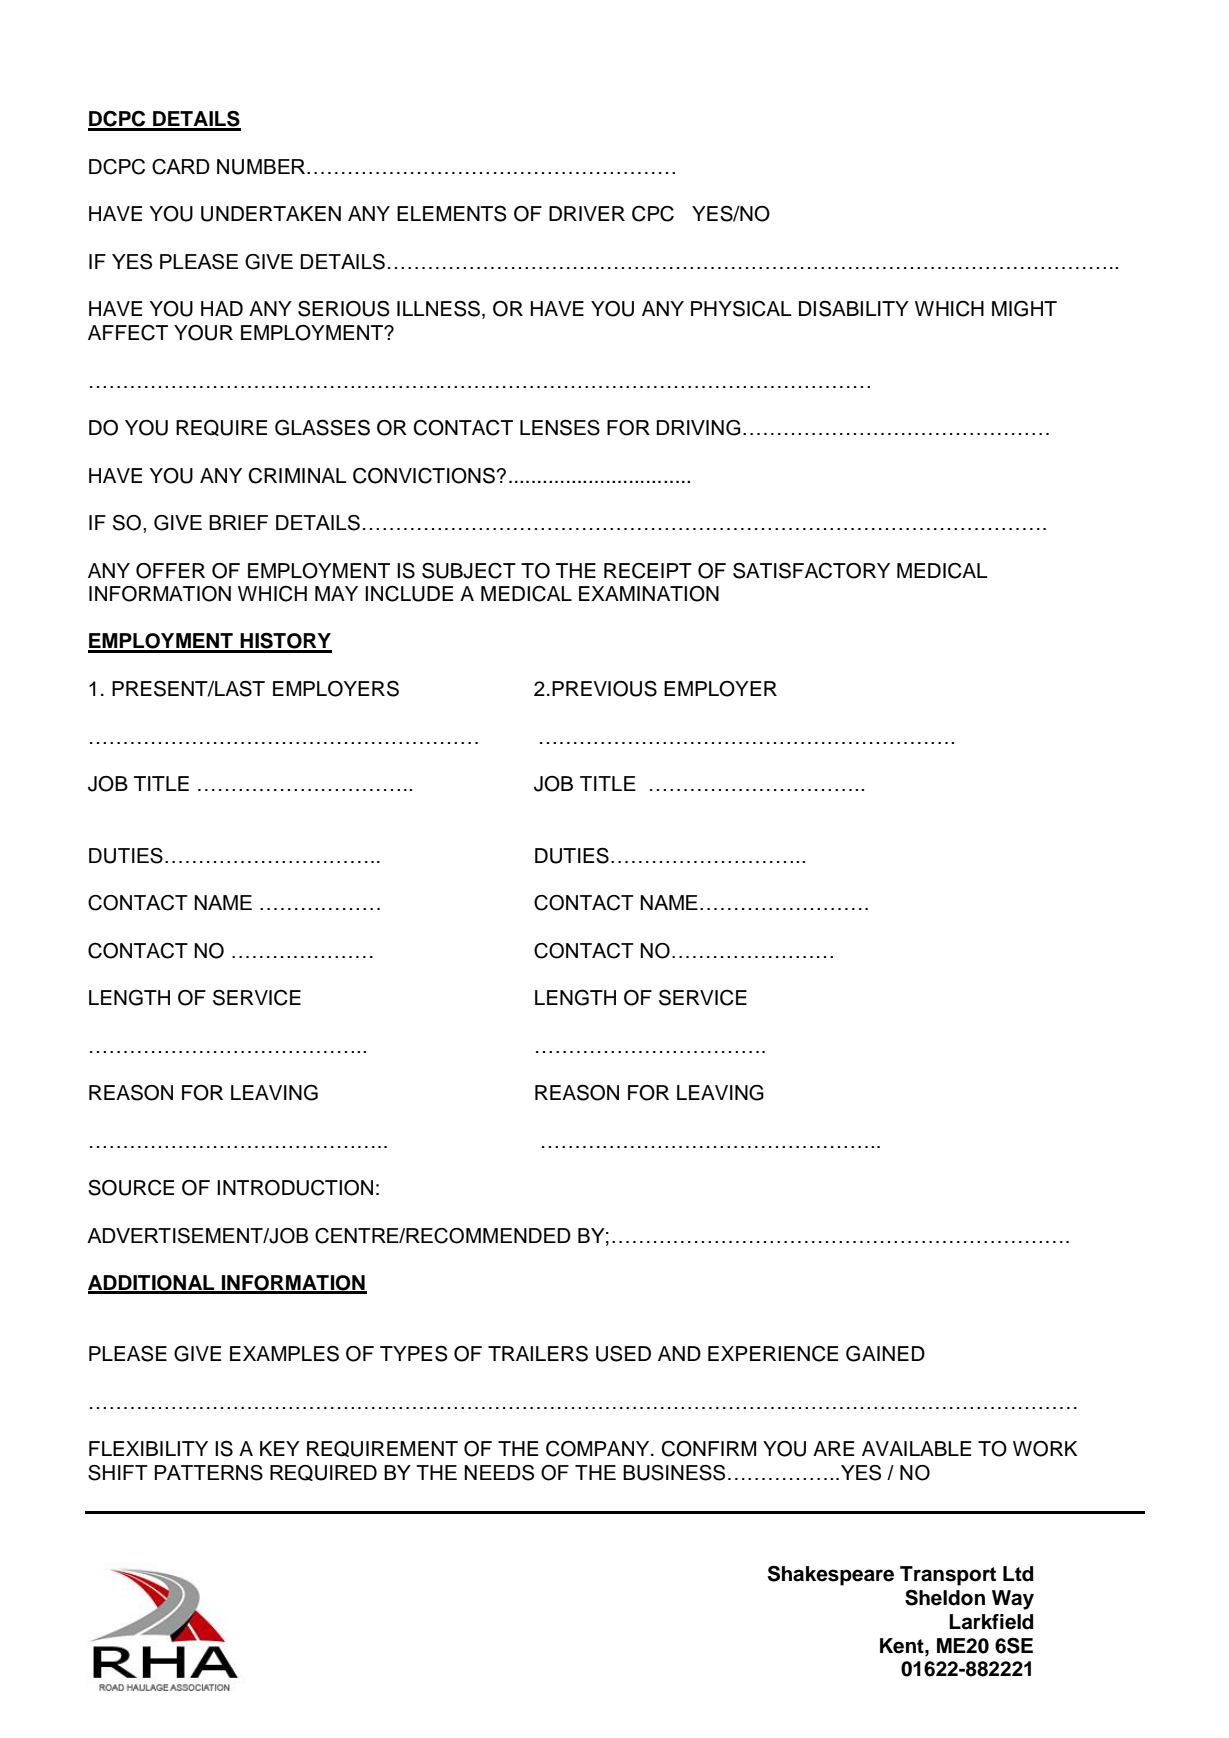  Describe the element at coordinates (587, 213) in the image. I see `DRIVER` at that location.
